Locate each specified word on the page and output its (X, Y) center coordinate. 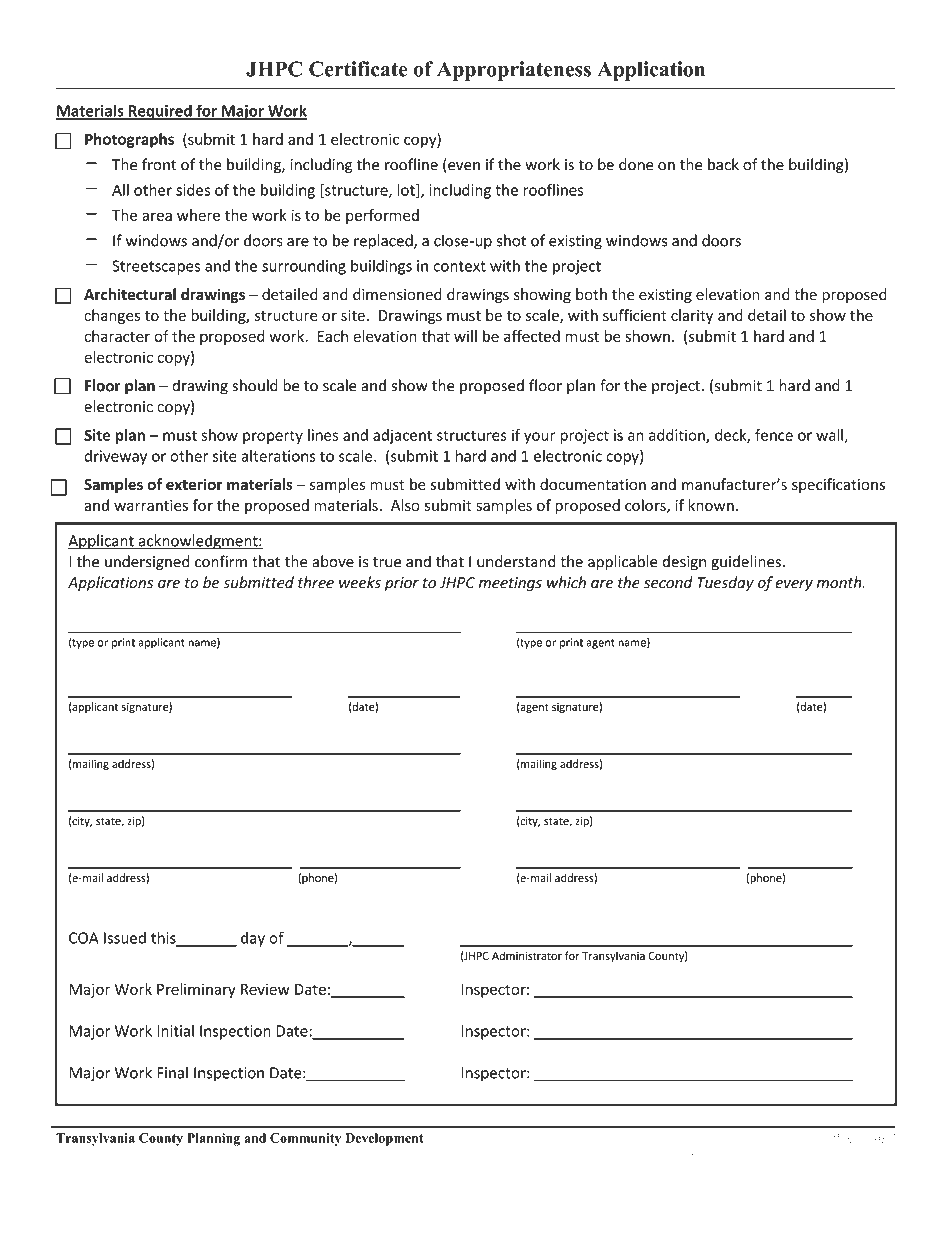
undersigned (147, 563)
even (463, 167)
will (465, 336)
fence (774, 435)
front (159, 164)
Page (846, 1139)
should (255, 385)
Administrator (527, 955)
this (164, 938)
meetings (510, 584)
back (723, 164)
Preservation (204, 1153)
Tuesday (725, 584)
